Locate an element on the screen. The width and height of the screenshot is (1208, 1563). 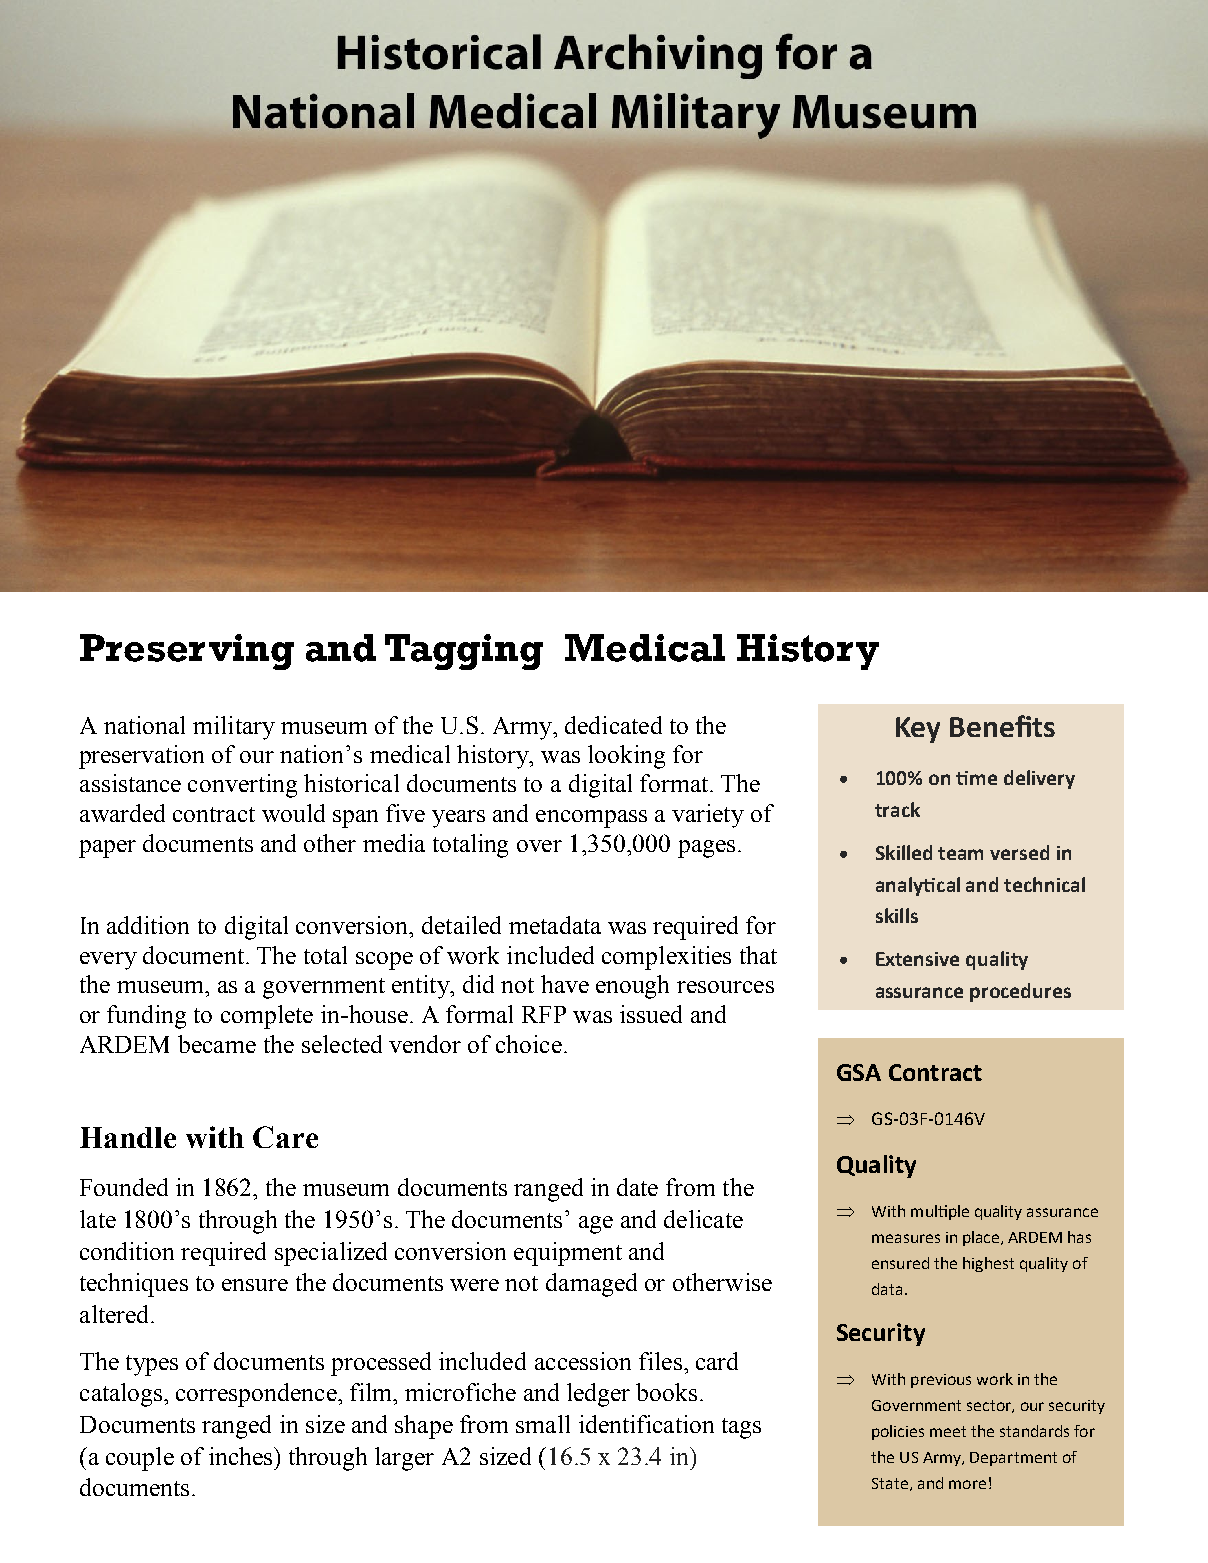
Benefits is located at coordinates (1002, 726).
